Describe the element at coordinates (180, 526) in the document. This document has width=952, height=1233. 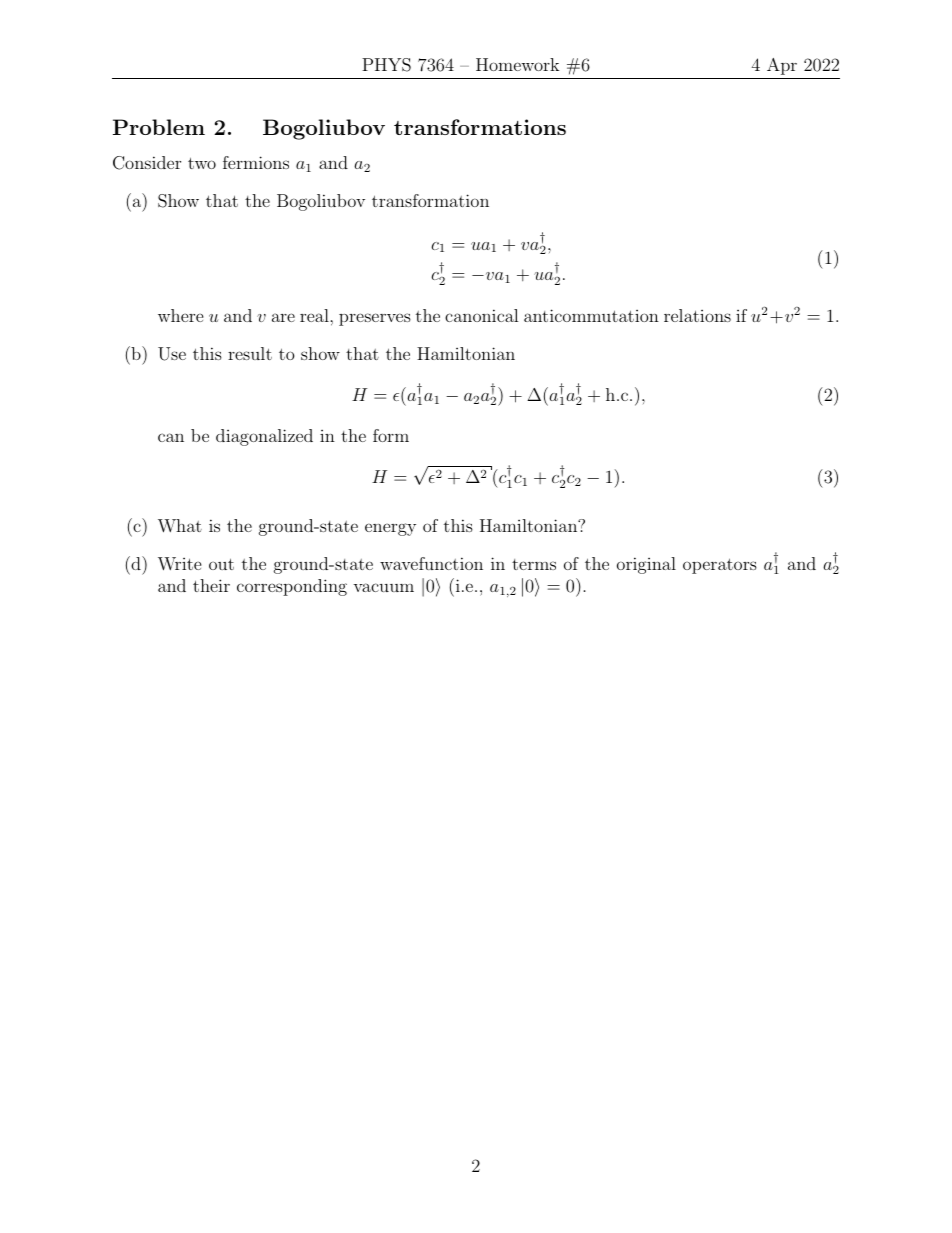
I see `What` at that location.
